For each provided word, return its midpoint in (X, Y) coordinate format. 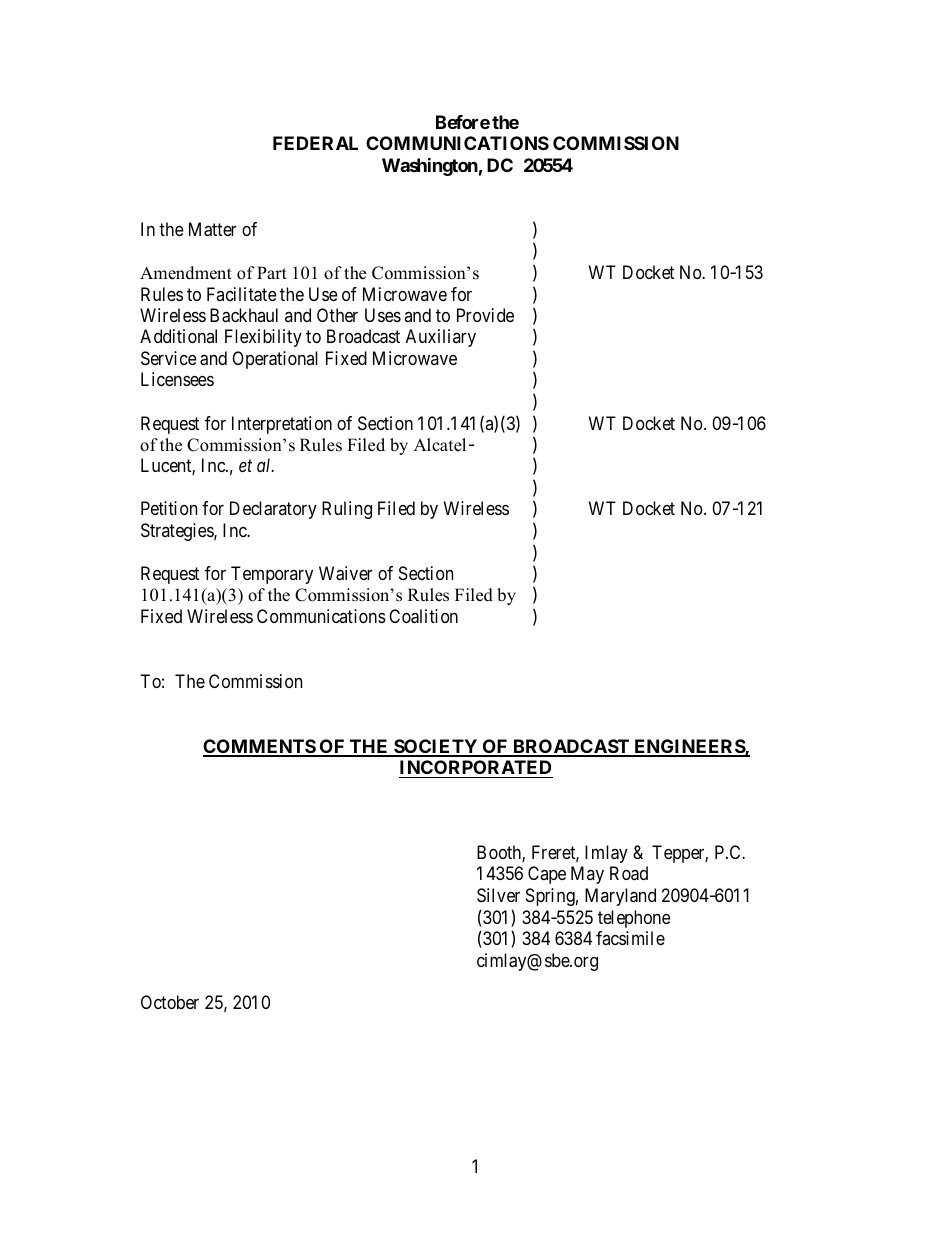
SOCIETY (436, 747)
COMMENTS (260, 747)
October (170, 1002)
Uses (383, 315)
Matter (213, 229)
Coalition (423, 616)
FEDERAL (315, 143)
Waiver (346, 573)
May (587, 875)
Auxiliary (441, 338)
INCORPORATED (476, 767)
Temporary (272, 575)
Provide (485, 315)
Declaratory (273, 510)
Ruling (347, 510)
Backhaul (244, 315)
